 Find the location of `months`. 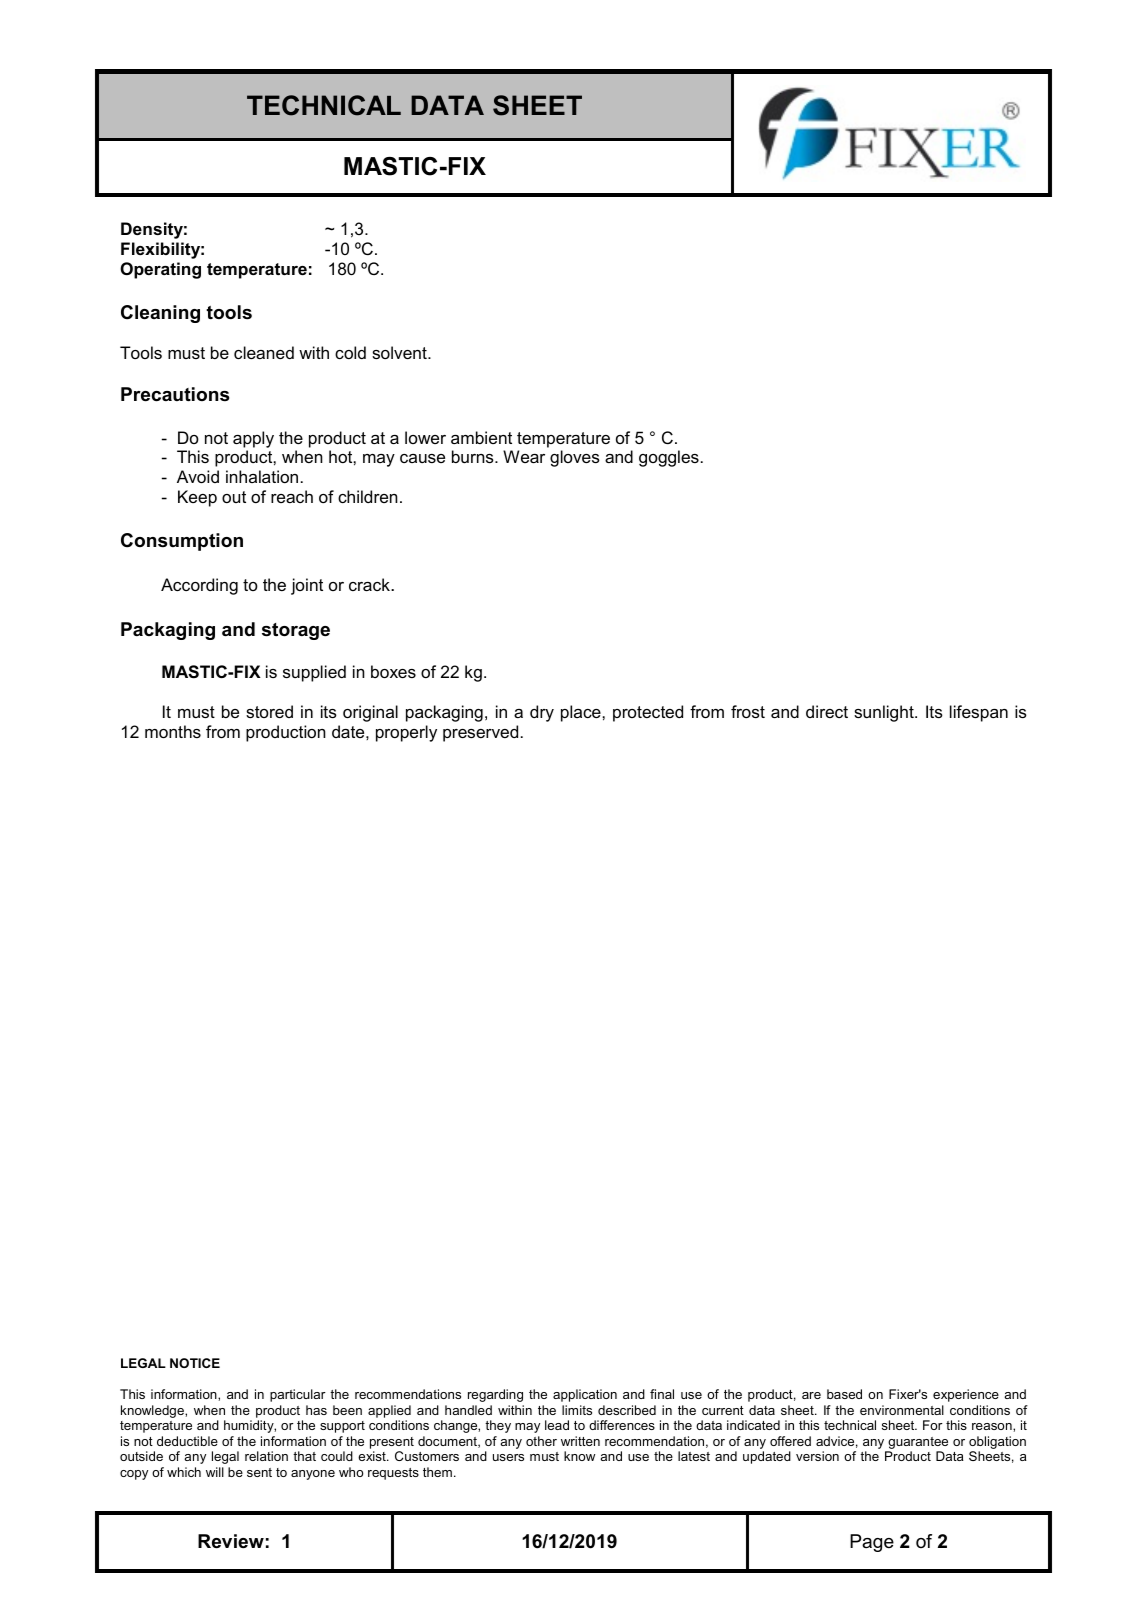

months is located at coordinates (173, 731).
